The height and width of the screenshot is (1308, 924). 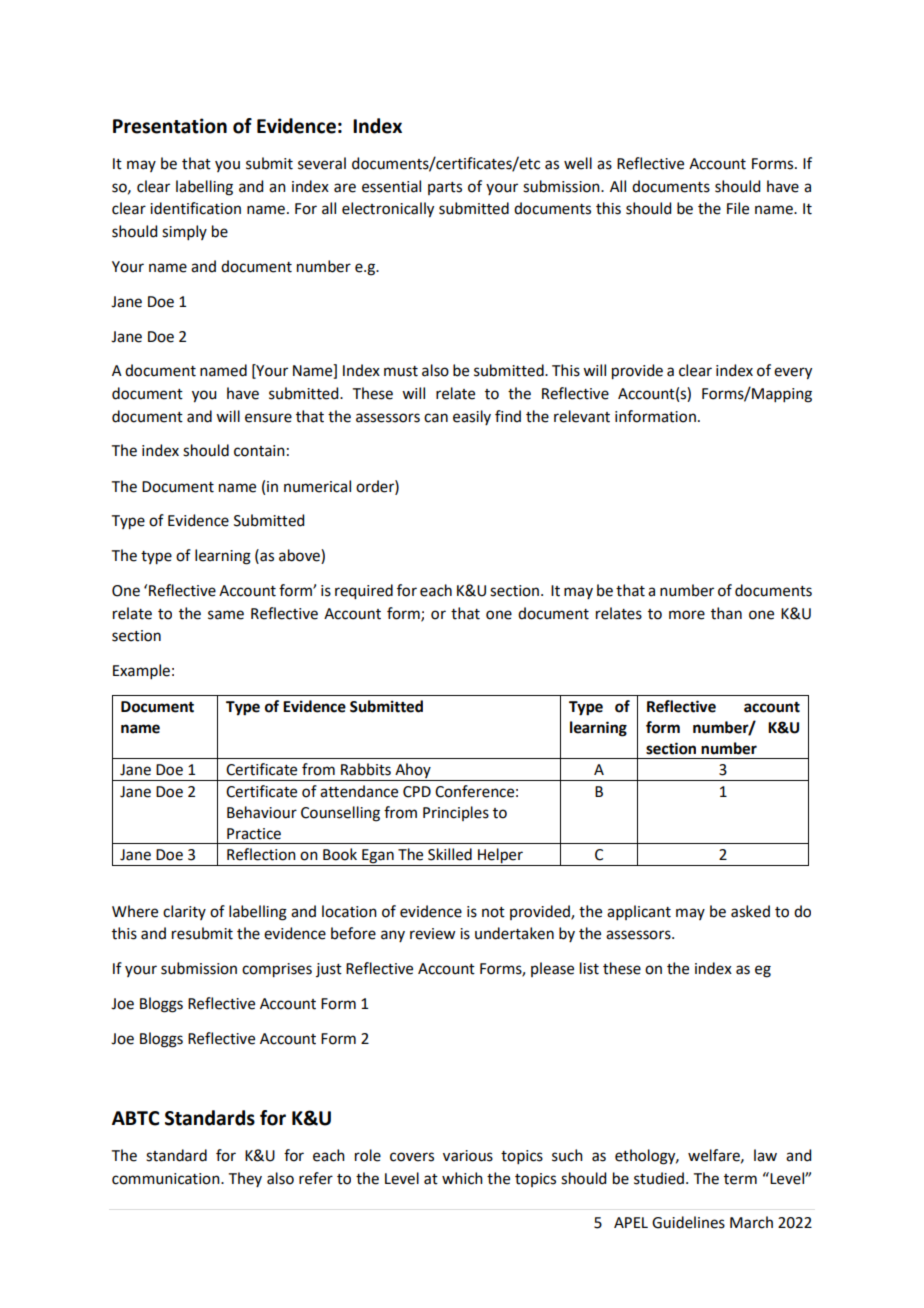 I want to click on ensure, so click(x=268, y=418).
